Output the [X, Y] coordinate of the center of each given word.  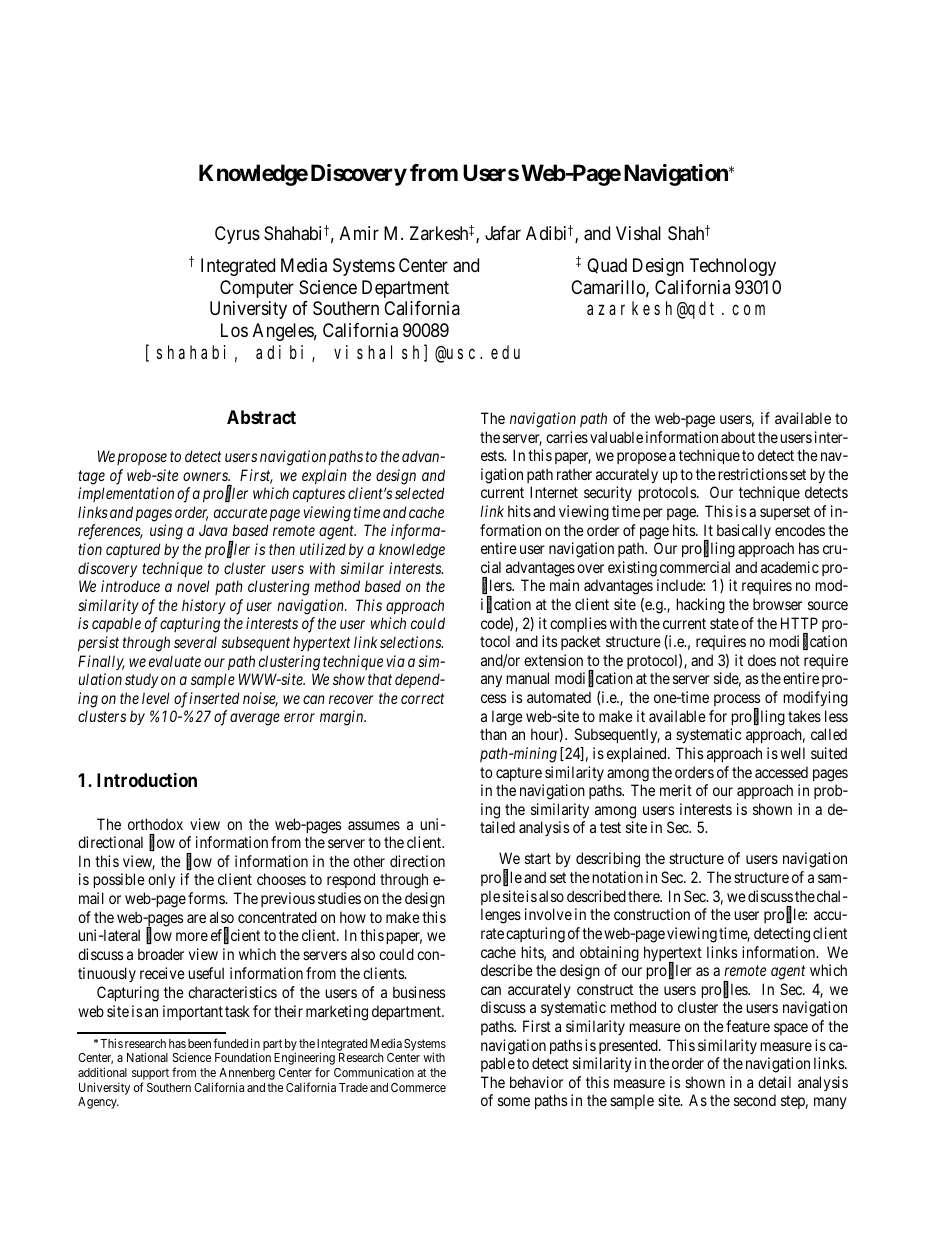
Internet [554, 492]
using [166, 532]
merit [676, 790]
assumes [374, 825]
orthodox [155, 824]
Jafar [503, 233]
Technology [733, 267]
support [150, 1075]
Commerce [418, 1087]
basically [744, 531]
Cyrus [237, 235]
